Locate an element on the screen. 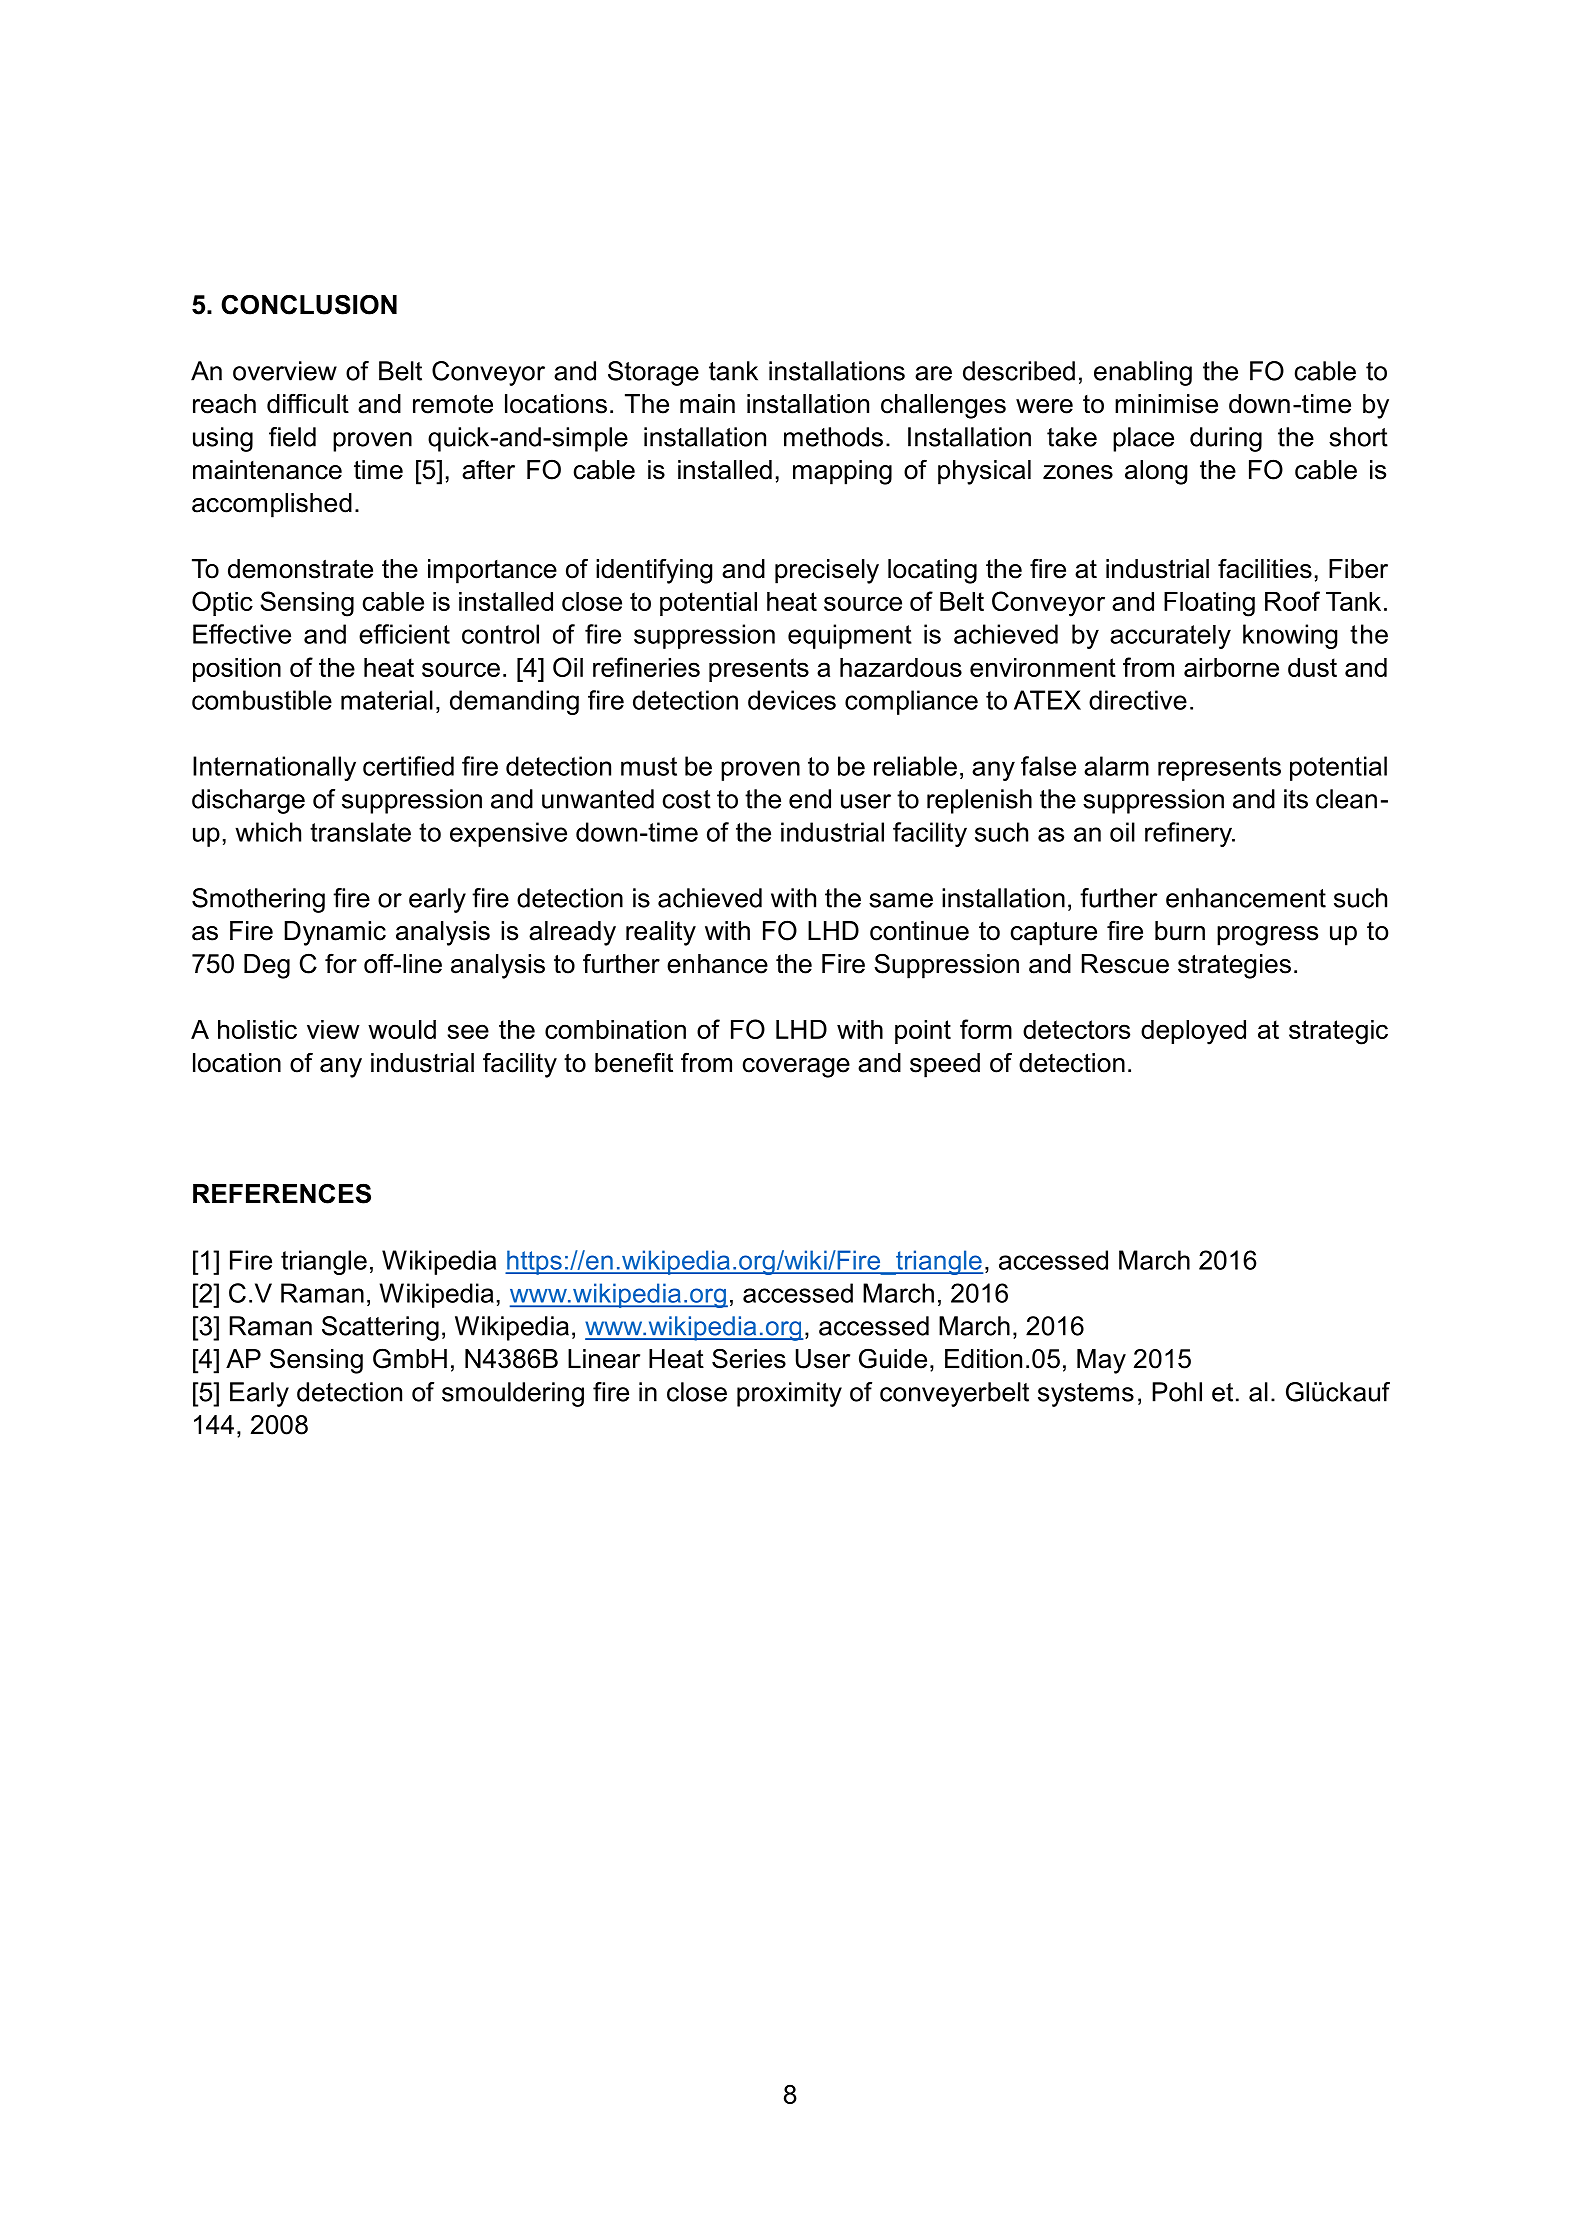 The height and width of the screenshot is (2234, 1580). Floating is located at coordinates (1209, 604).
